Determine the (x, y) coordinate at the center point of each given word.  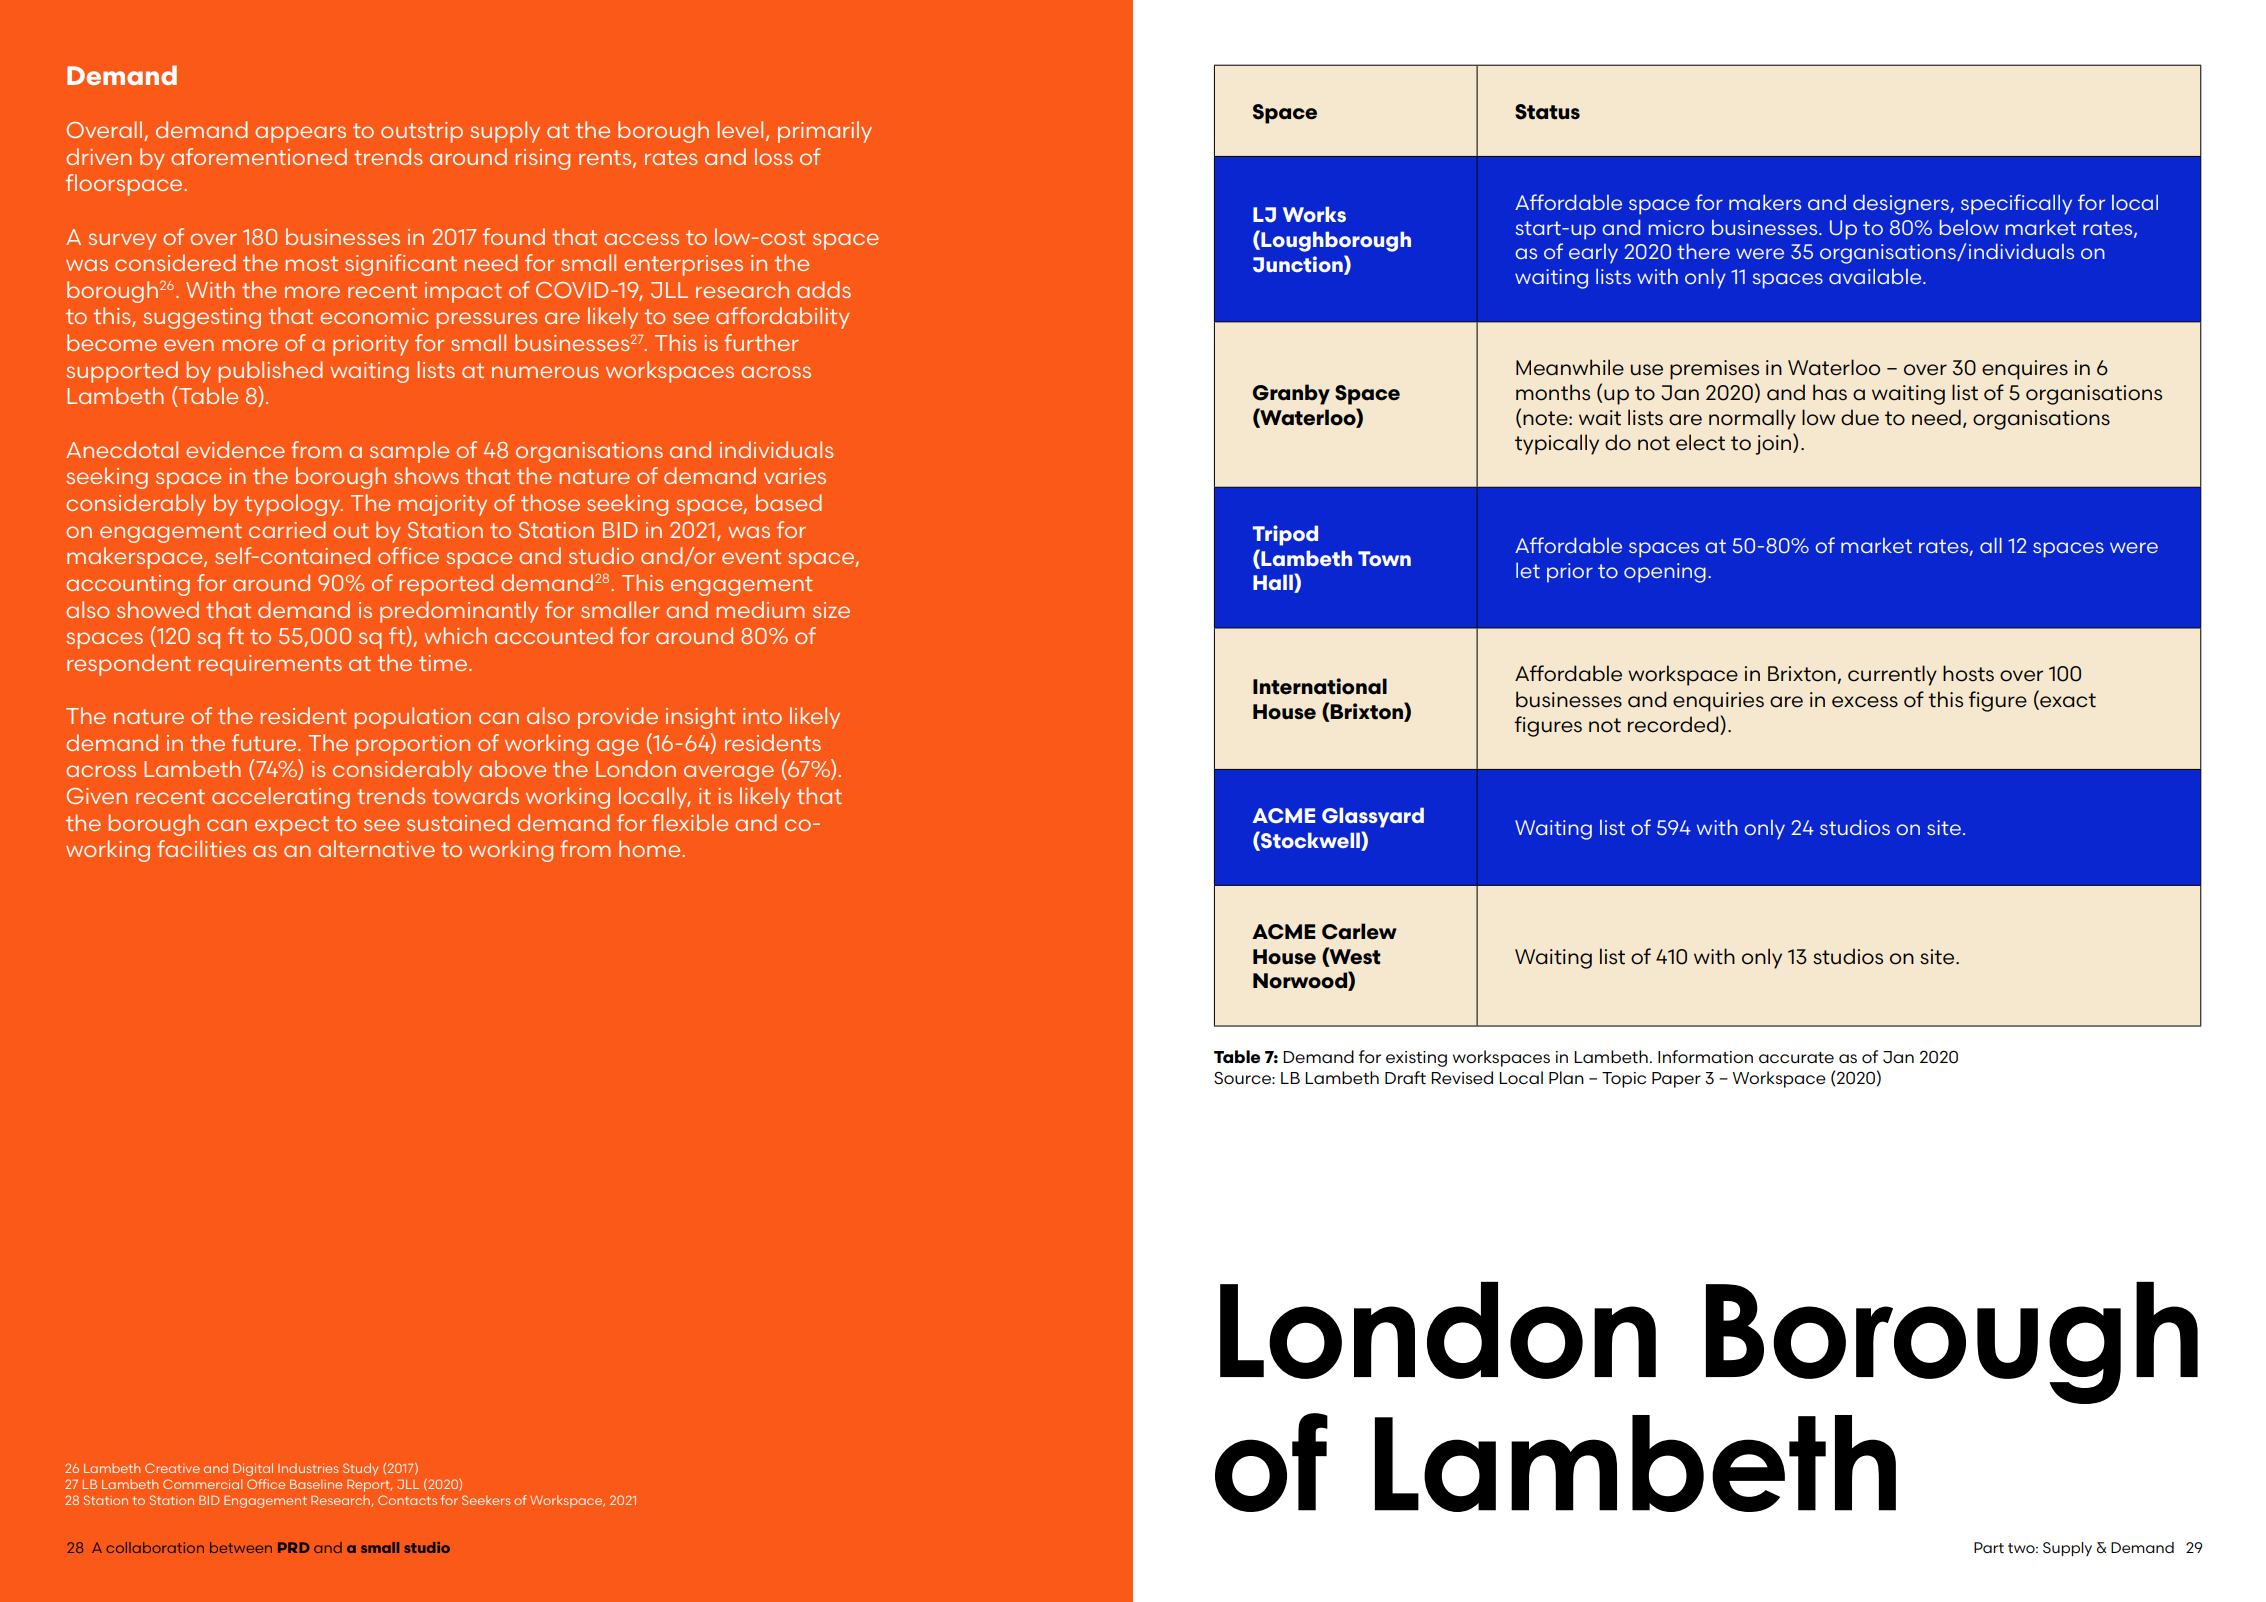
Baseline (316, 1484)
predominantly (459, 612)
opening (1665, 573)
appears (300, 134)
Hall (1274, 583)
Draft (1405, 1078)
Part (1989, 1547)
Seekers (486, 1500)
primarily (825, 132)
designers (1901, 204)
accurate (1796, 1058)
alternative (376, 848)
